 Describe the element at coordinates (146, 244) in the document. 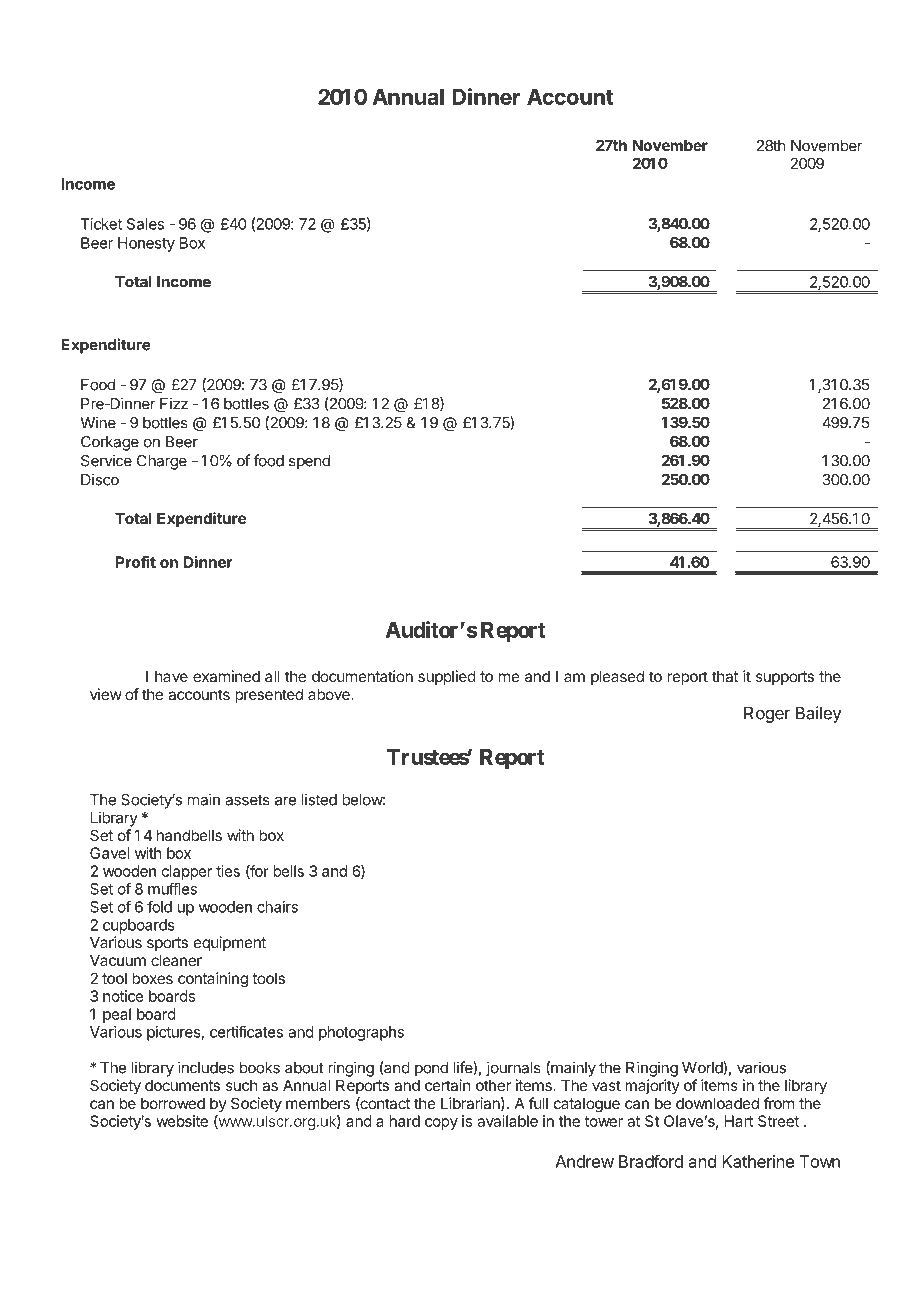

I see `Honesty` at that location.
